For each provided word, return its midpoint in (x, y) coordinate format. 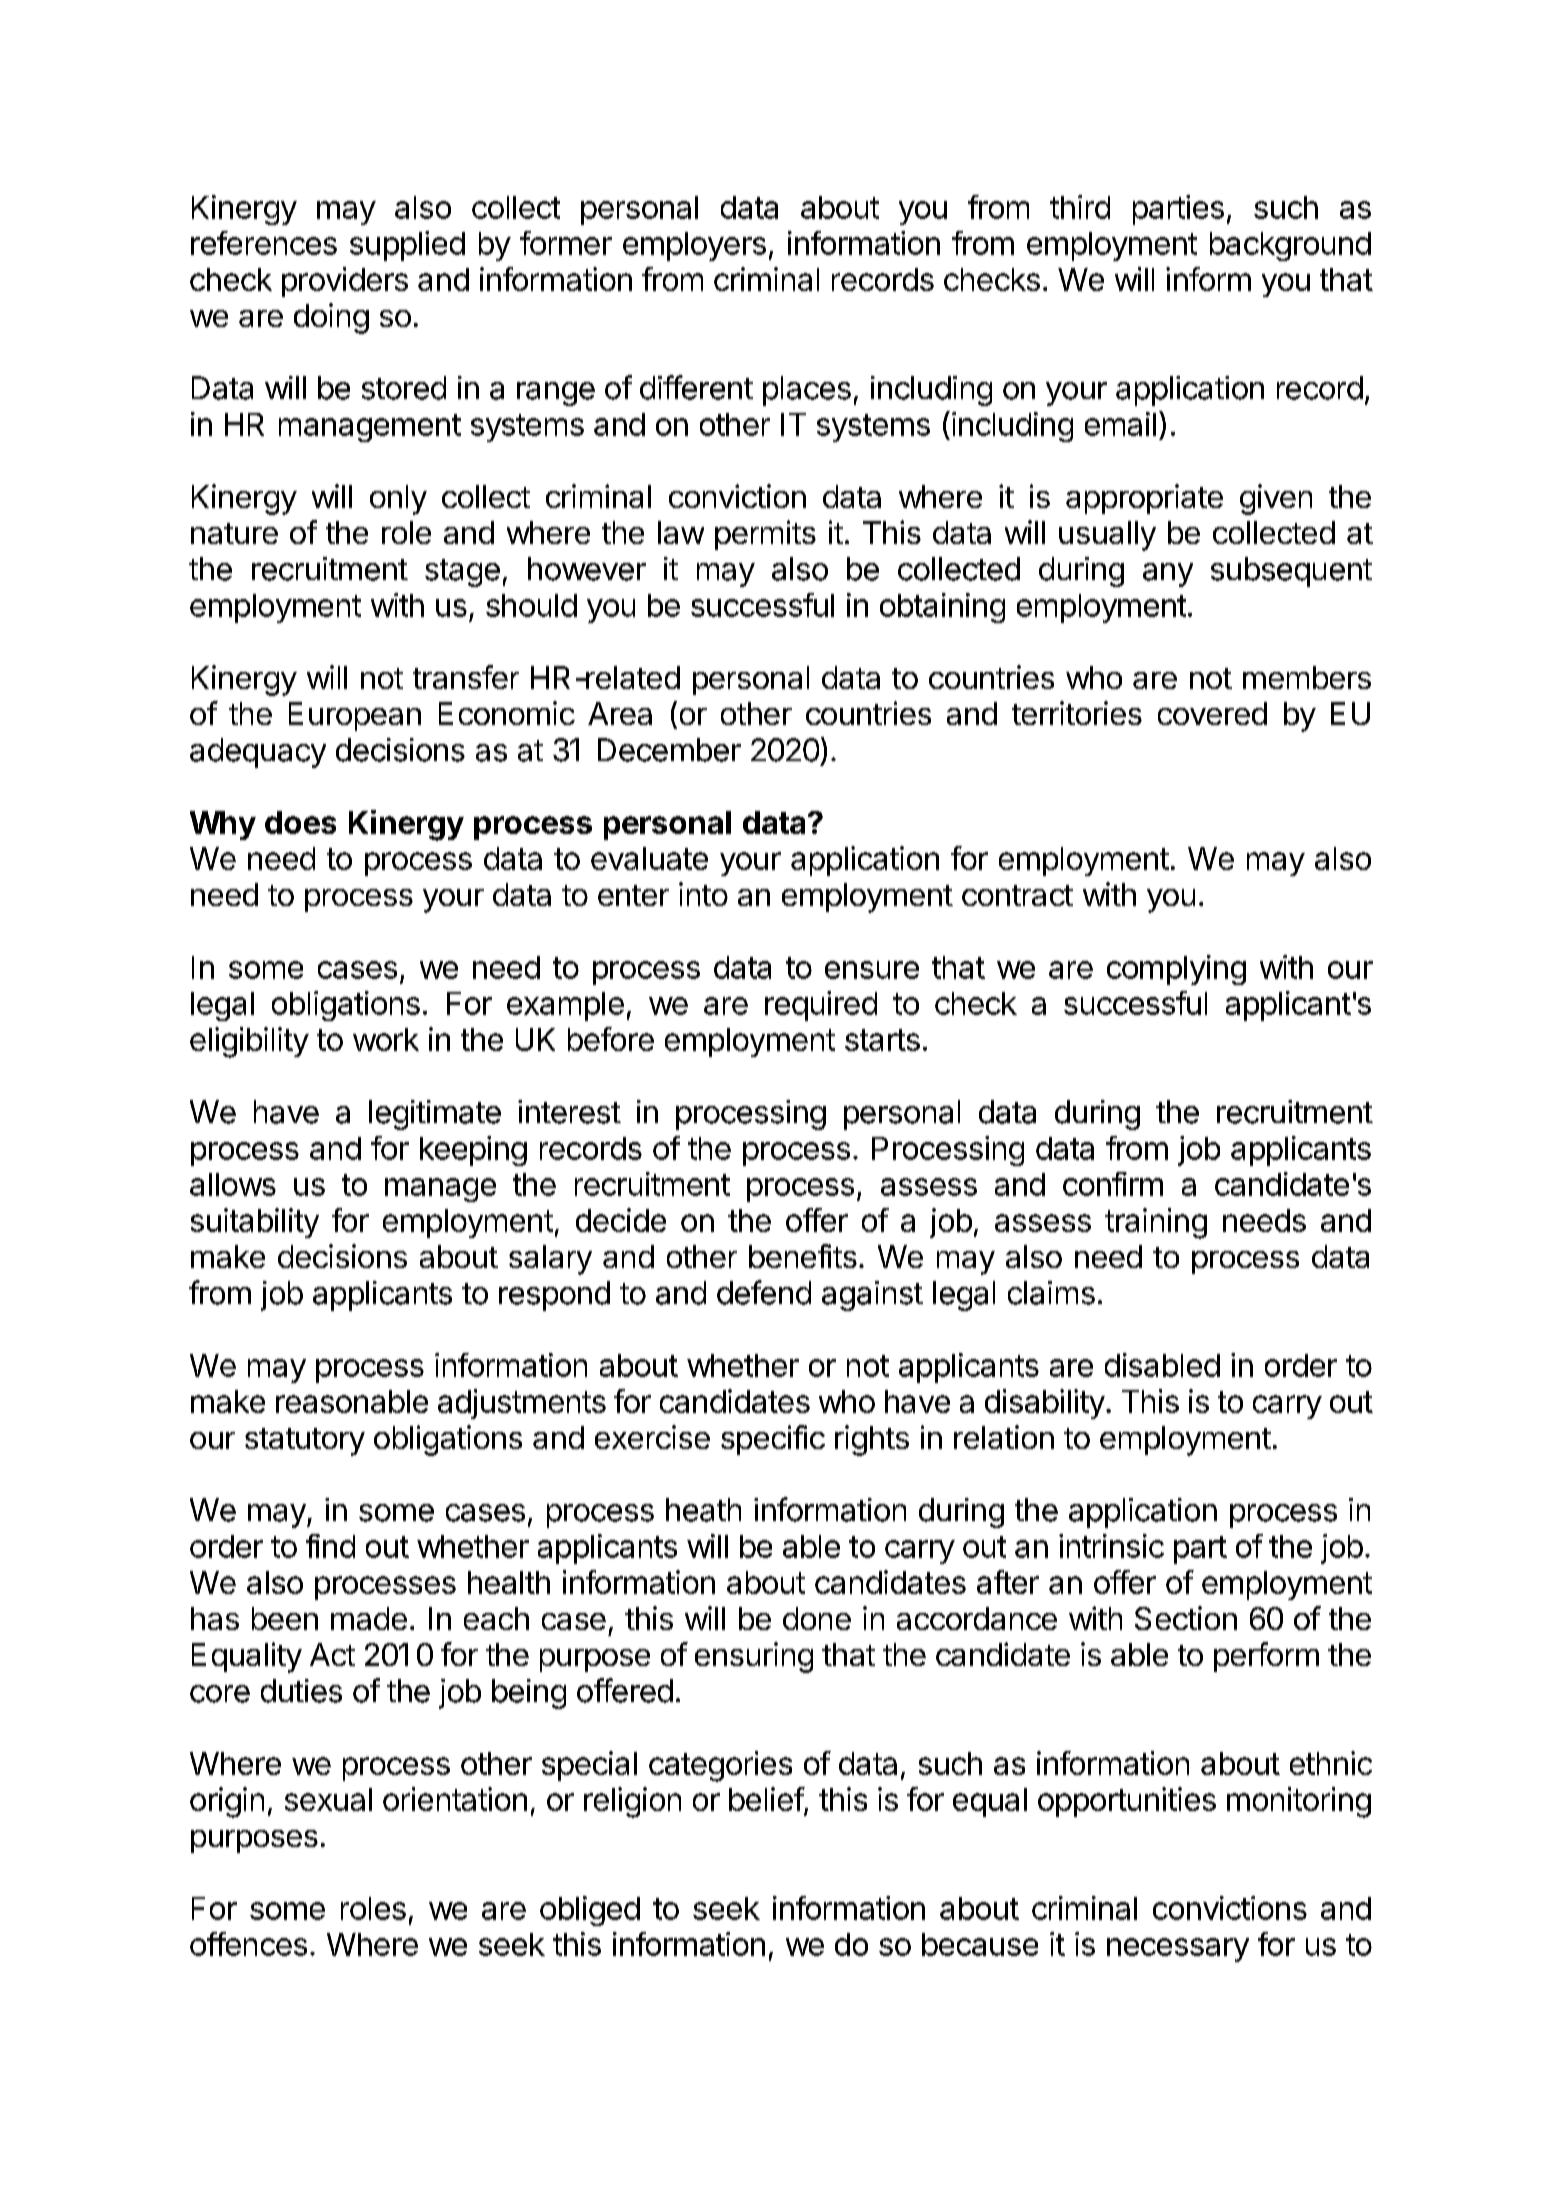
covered (1212, 713)
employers (694, 246)
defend (764, 1292)
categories (720, 1766)
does (300, 822)
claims (1051, 1293)
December (669, 750)
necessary (1178, 1950)
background (1290, 246)
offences (248, 1944)
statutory (305, 1442)
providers (345, 282)
